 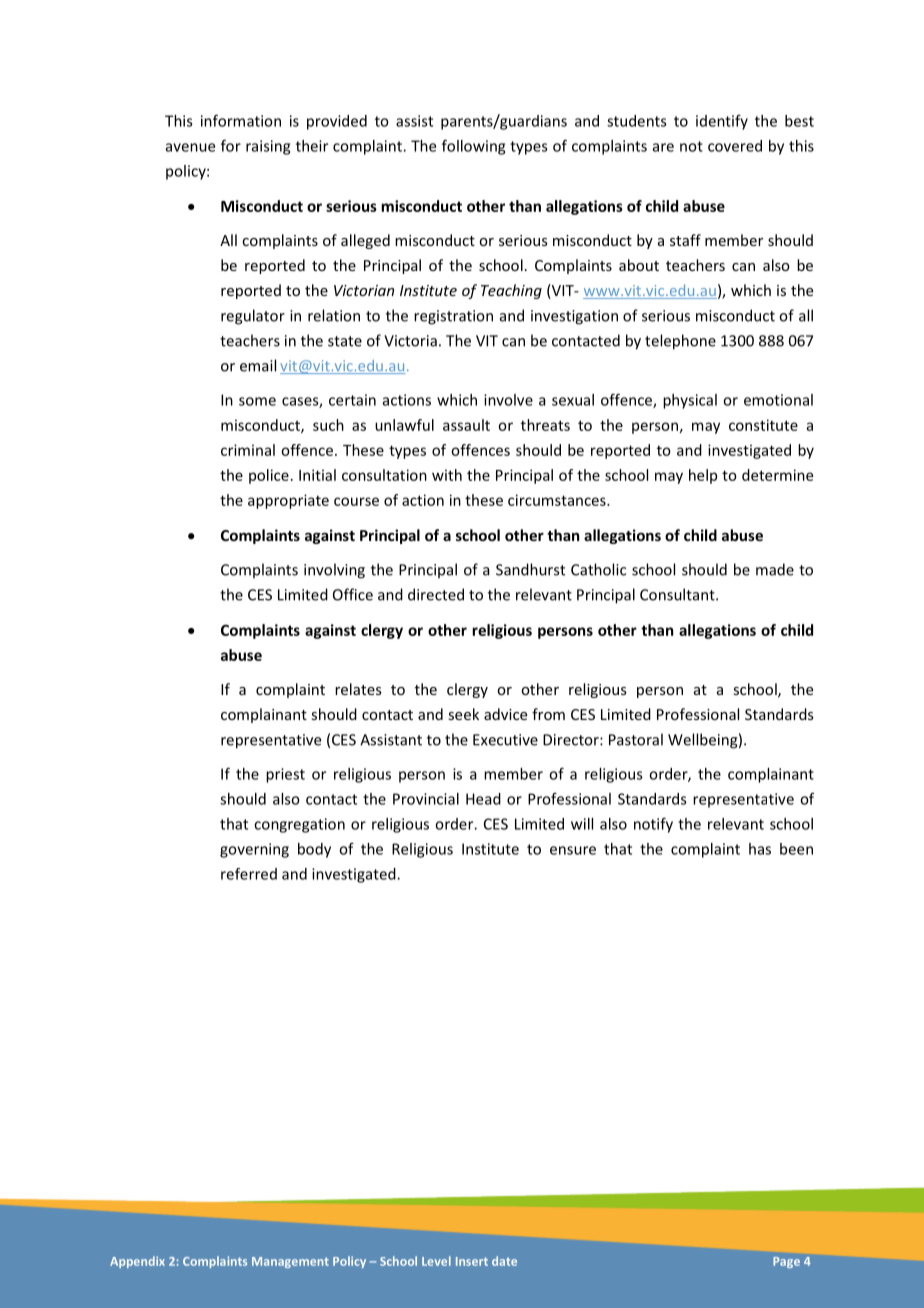 I want to click on Management, so click(x=290, y=1262).
